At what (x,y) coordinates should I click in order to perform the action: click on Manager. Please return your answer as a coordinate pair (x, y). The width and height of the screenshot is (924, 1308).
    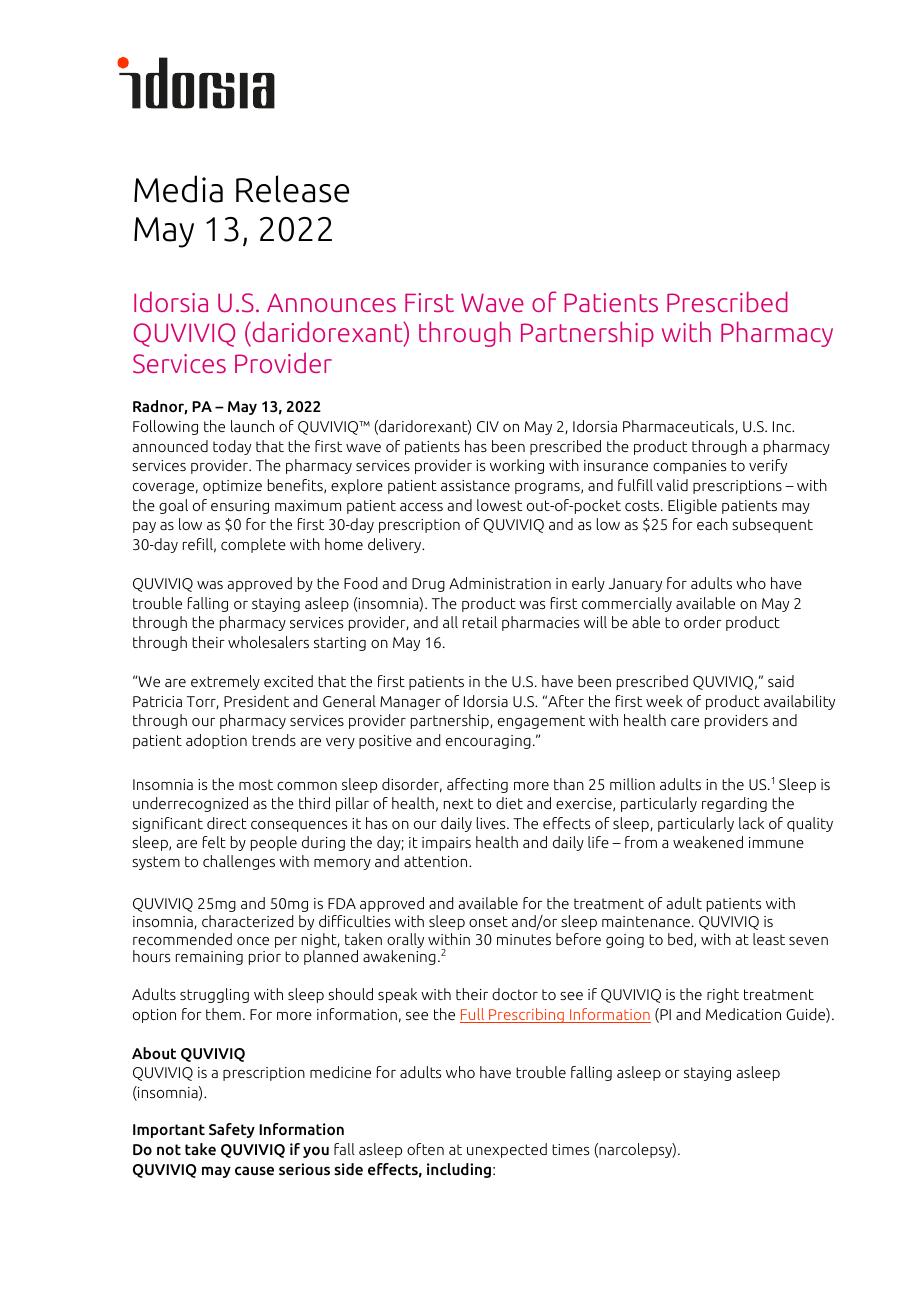
    Looking at the image, I should click on (410, 703).
